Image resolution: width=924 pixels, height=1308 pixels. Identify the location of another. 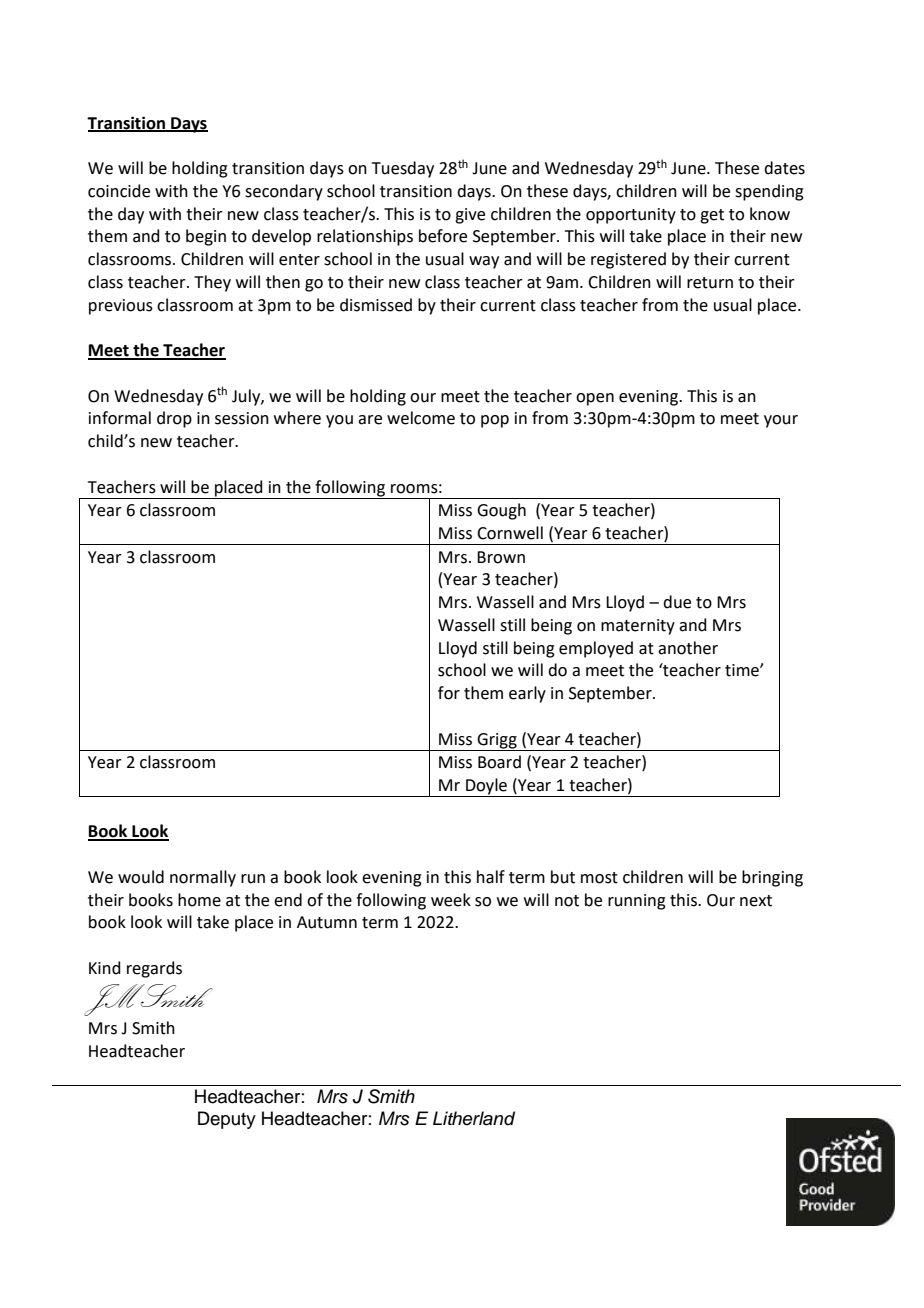
(688, 648).
